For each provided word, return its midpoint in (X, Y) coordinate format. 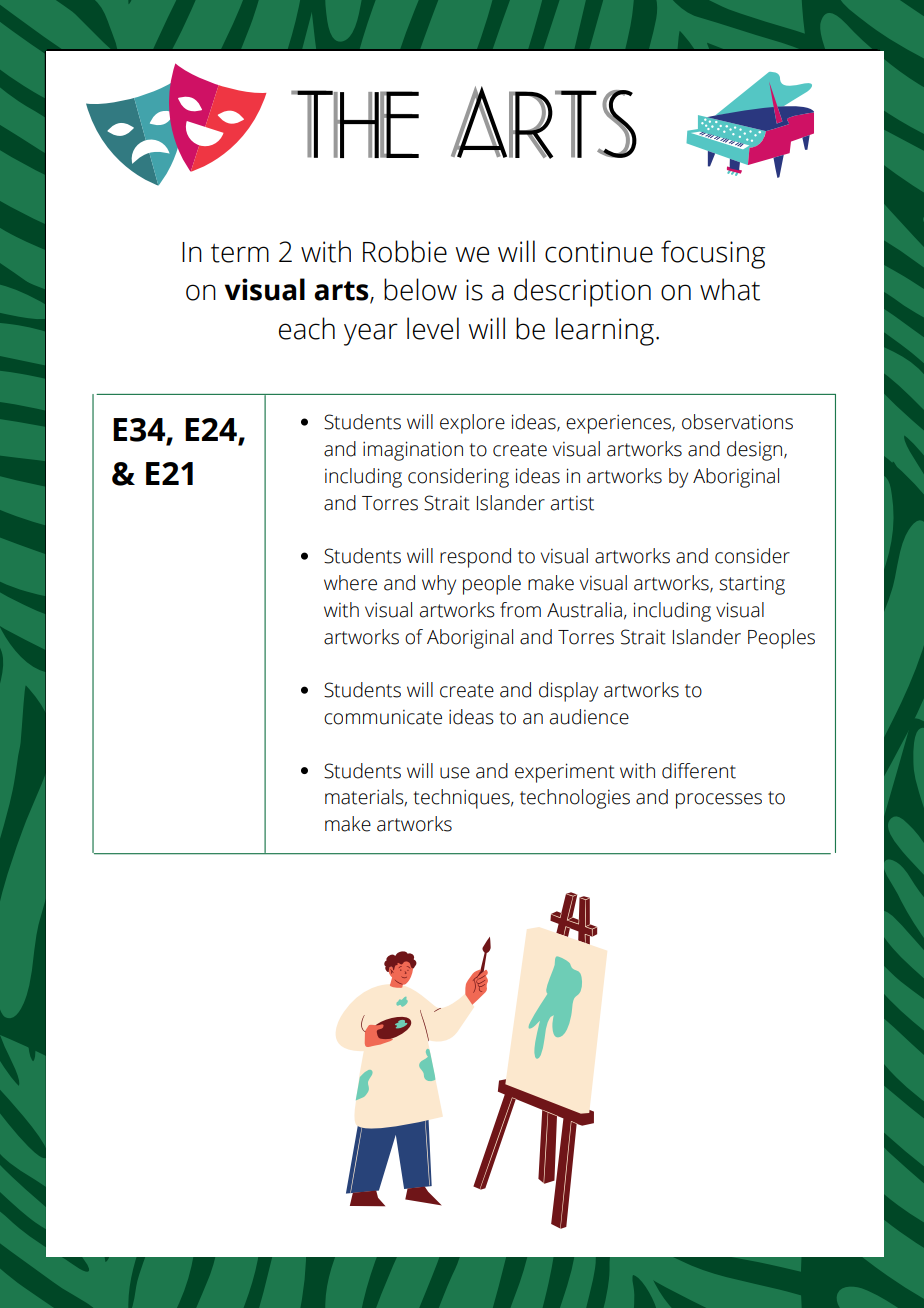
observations (737, 422)
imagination (413, 451)
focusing (713, 254)
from (520, 610)
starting (752, 585)
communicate (383, 717)
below (420, 289)
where (350, 583)
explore (472, 424)
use (455, 773)
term (240, 253)
